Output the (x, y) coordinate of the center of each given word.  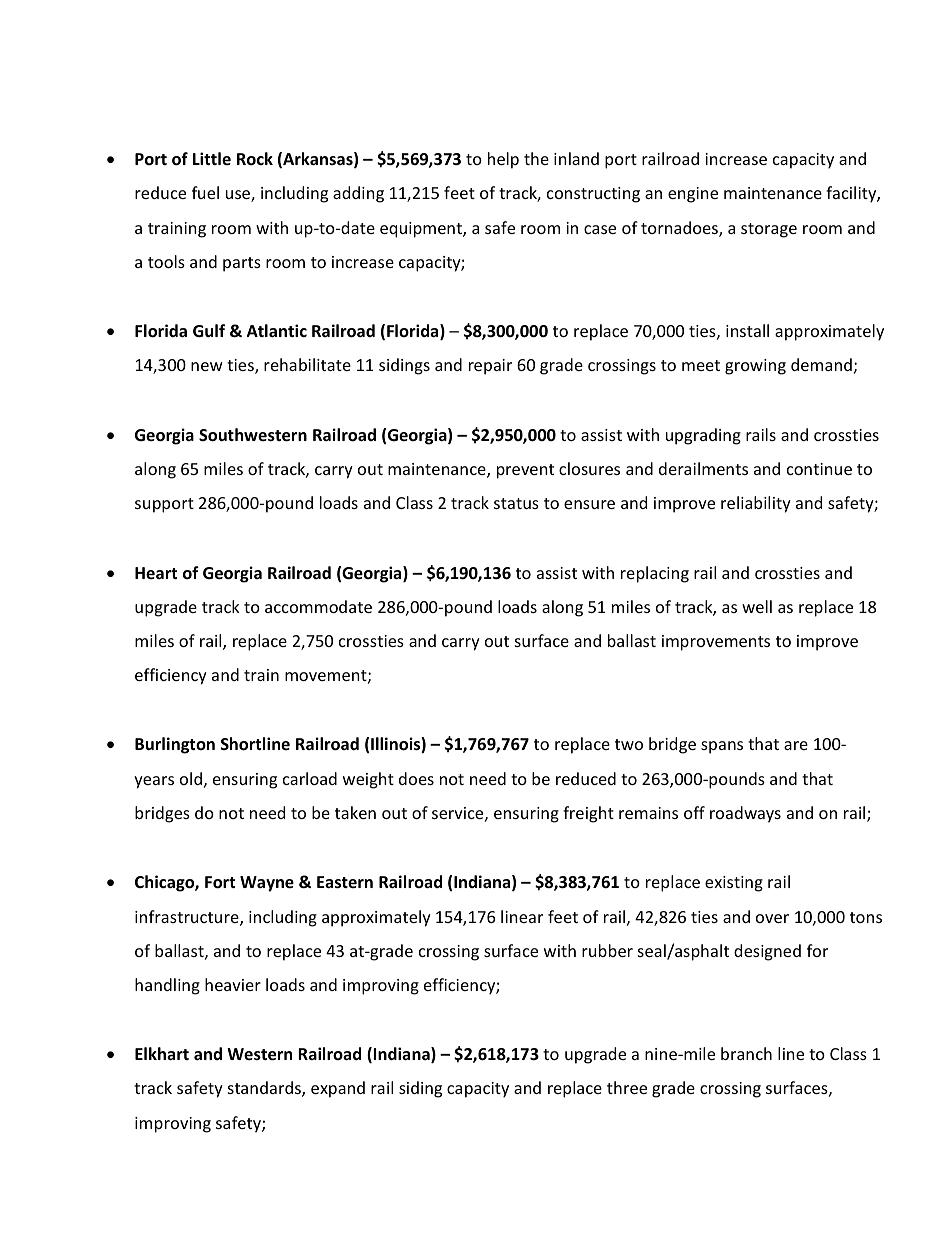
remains (648, 813)
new (207, 366)
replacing (655, 574)
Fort (220, 882)
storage (769, 230)
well (757, 606)
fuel (205, 192)
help (503, 160)
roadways (745, 814)
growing (755, 367)
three (627, 1087)
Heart (156, 573)
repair (490, 367)
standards (265, 1089)
